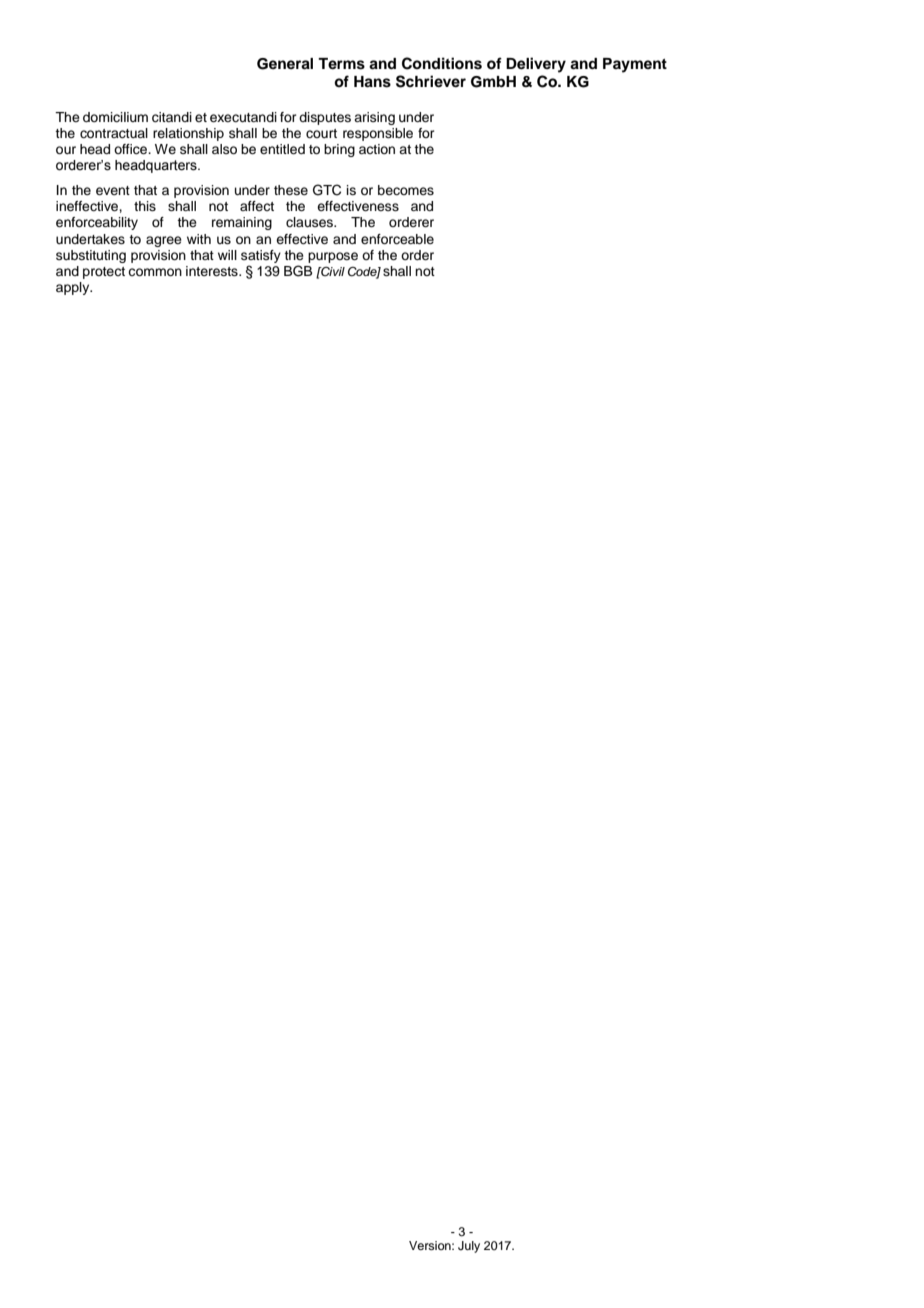 This screenshot has width=924, height=1308. I want to click on contractual, so click(114, 133).
